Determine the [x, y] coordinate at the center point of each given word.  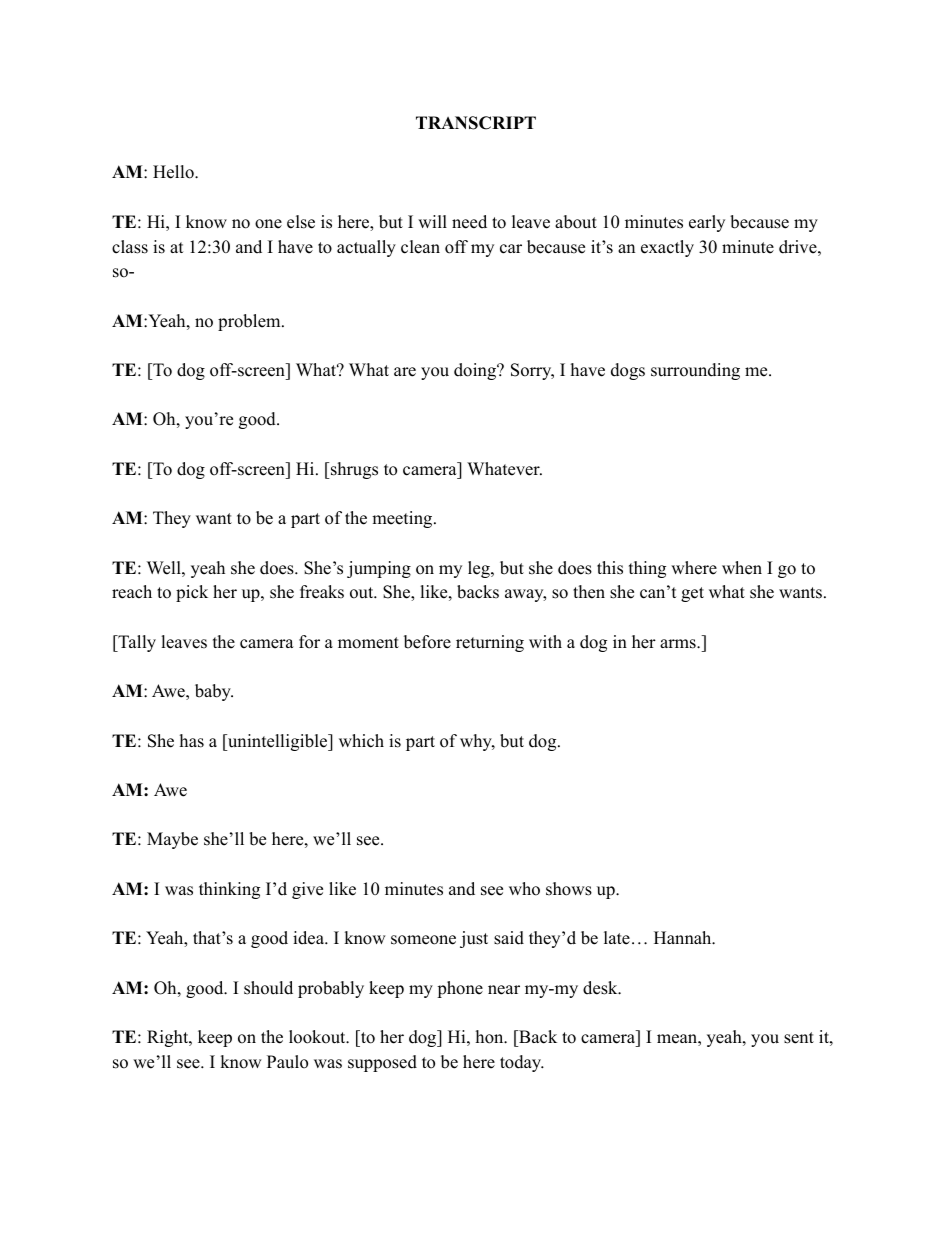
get [692, 594]
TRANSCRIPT [476, 123]
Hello [174, 172]
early [707, 223]
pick [192, 593]
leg [480, 569]
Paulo [287, 1062]
